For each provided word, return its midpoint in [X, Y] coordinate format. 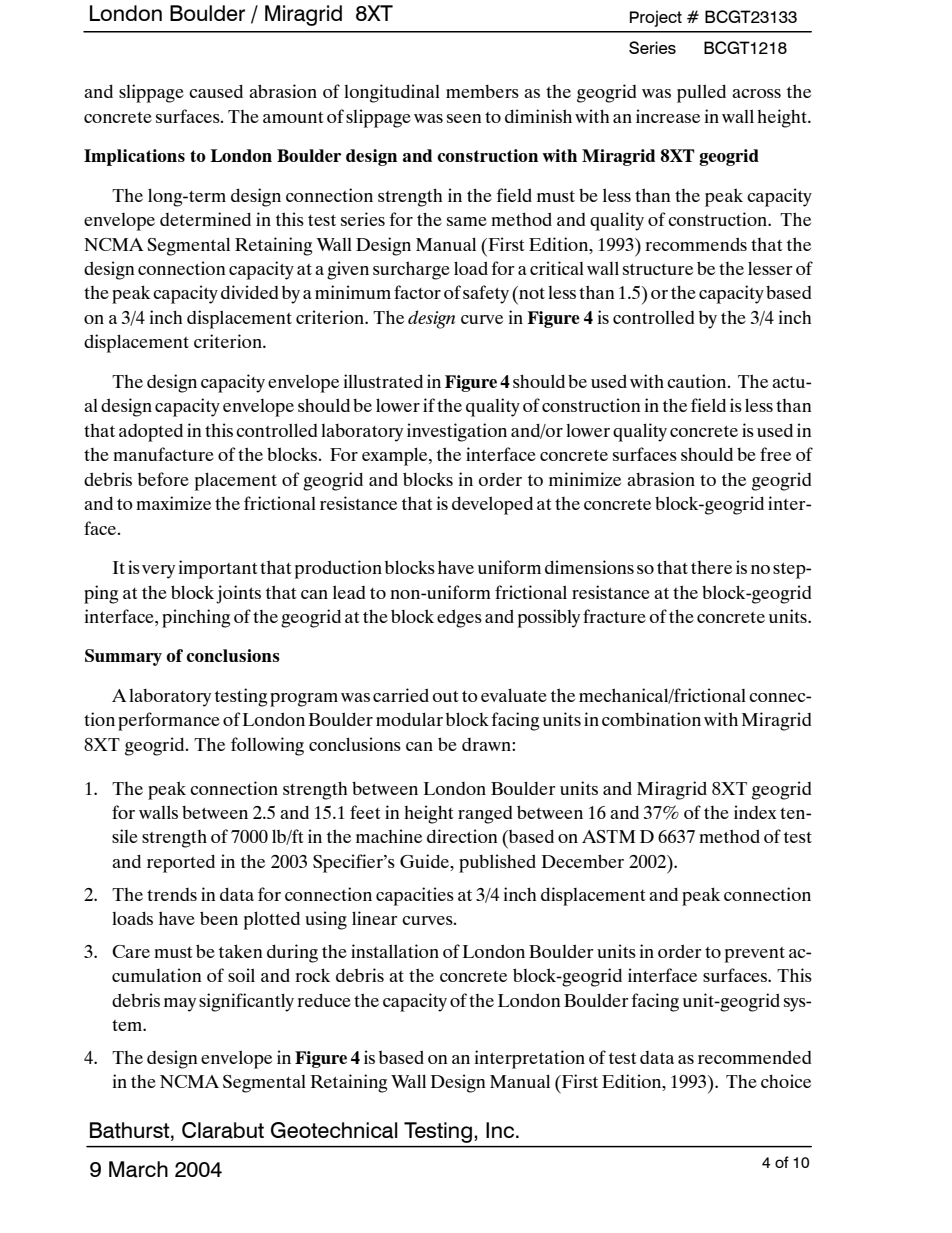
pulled [701, 93]
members [482, 91]
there [711, 567]
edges [459, 618]
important [218, 569]
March [138, 1169]
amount [293, 117]
